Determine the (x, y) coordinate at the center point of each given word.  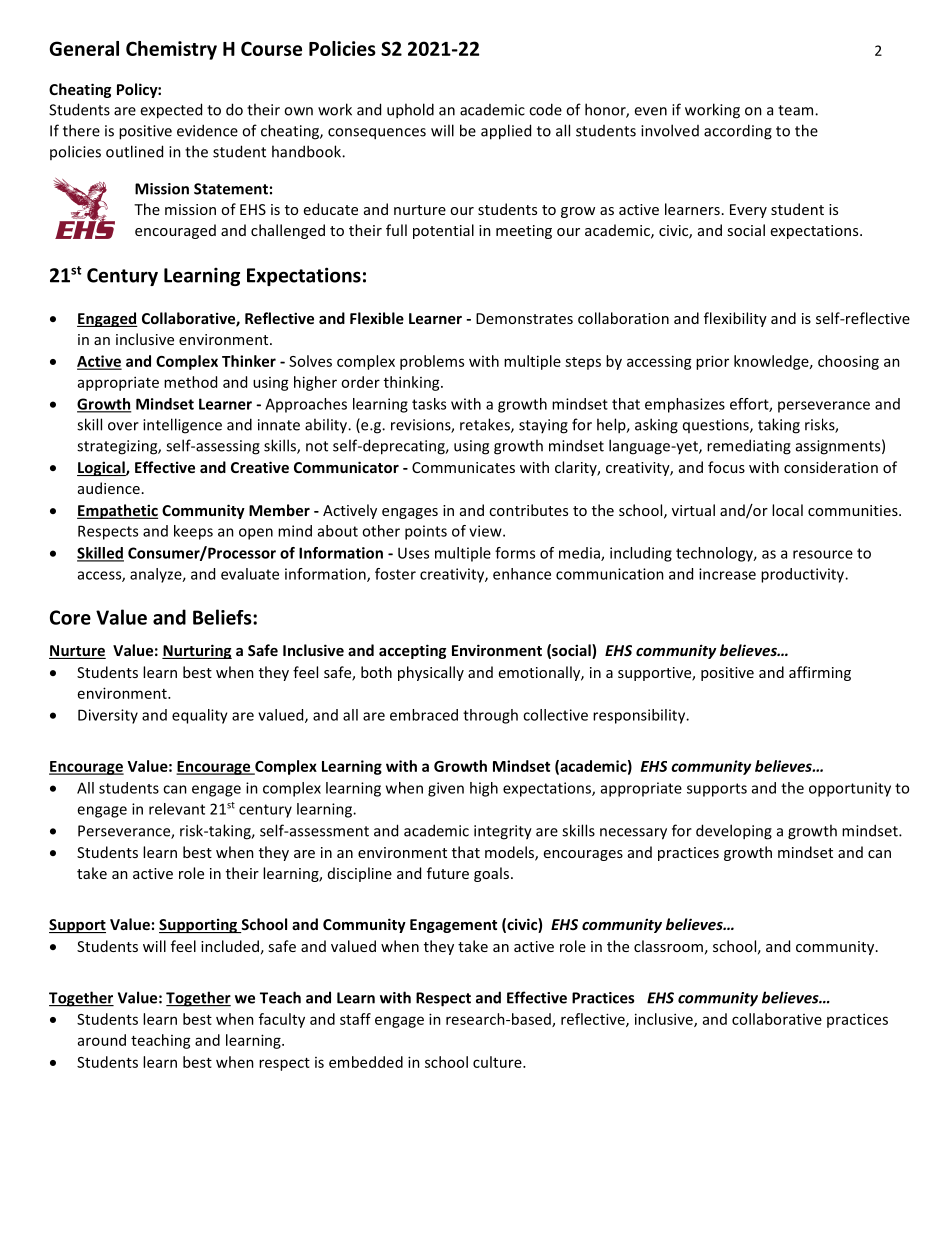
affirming (820, 673)
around (102, 1040)
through (490, 716)
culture (498, 1062)
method (190, 382)
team (797, 110)
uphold (410, 111)
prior (712, 362)
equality (200, 716)
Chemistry (171, 50)
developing (734, 832)
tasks (429, 404)
